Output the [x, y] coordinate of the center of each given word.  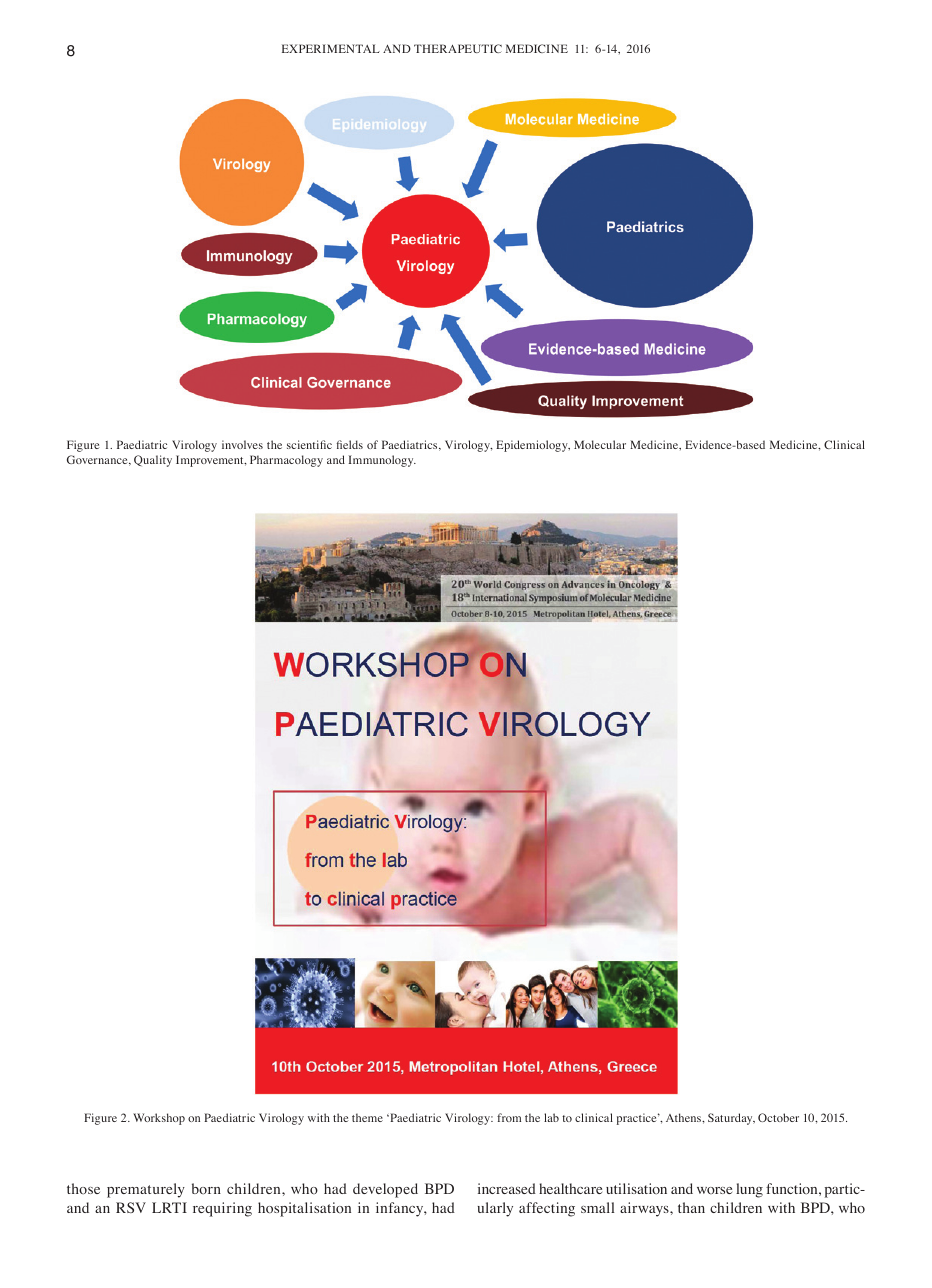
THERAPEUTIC [458, 48]
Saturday [731, 1119]
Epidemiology [533, 446]
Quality [153, 461]
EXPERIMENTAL [331, 48]
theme [367, 1117]
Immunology [382, 461]
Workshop [159, 1119]
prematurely [146, 1190]
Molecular [600, 444]
